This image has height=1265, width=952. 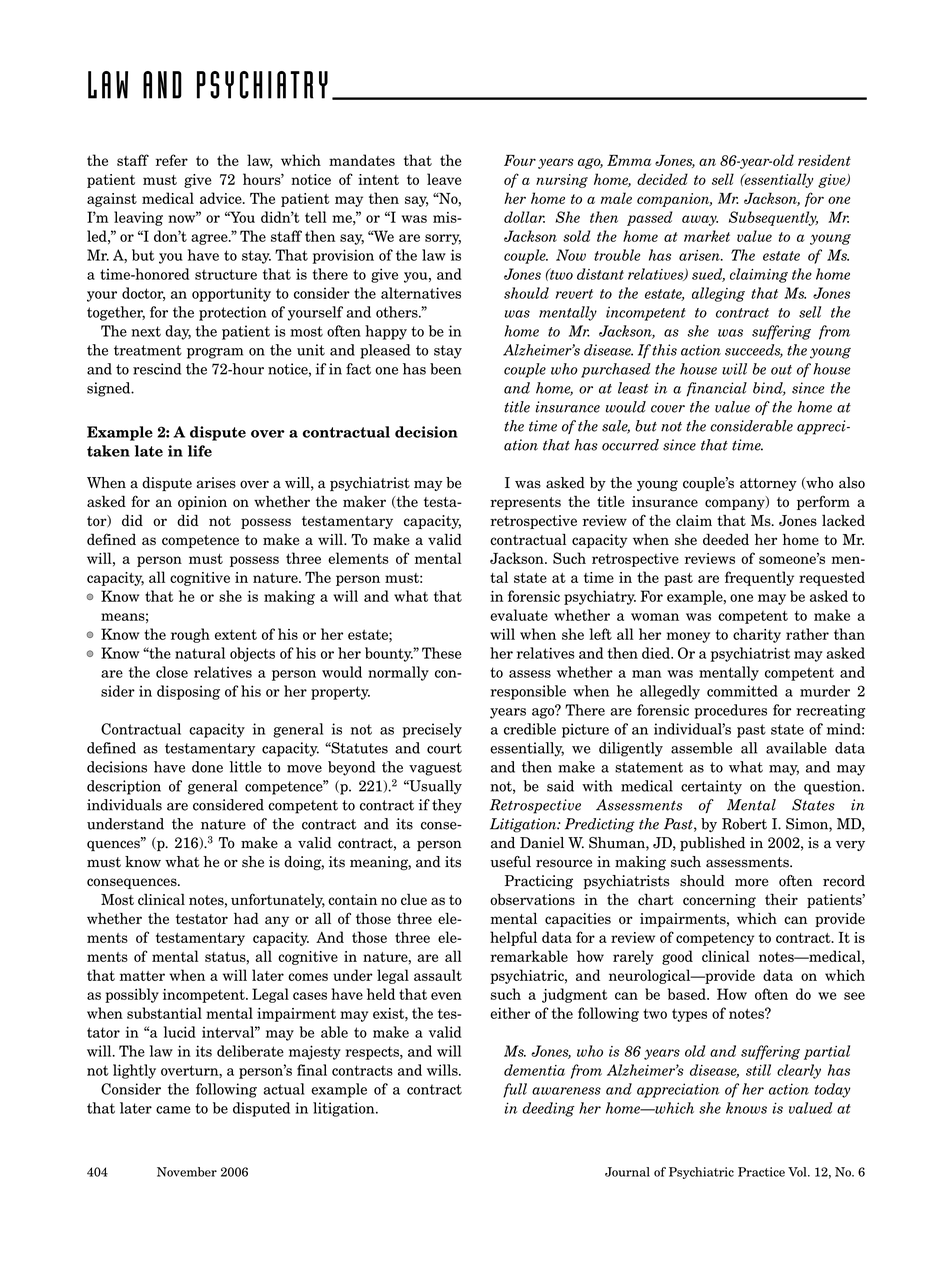 I want to click on committed, so click(x=742, y=691).
